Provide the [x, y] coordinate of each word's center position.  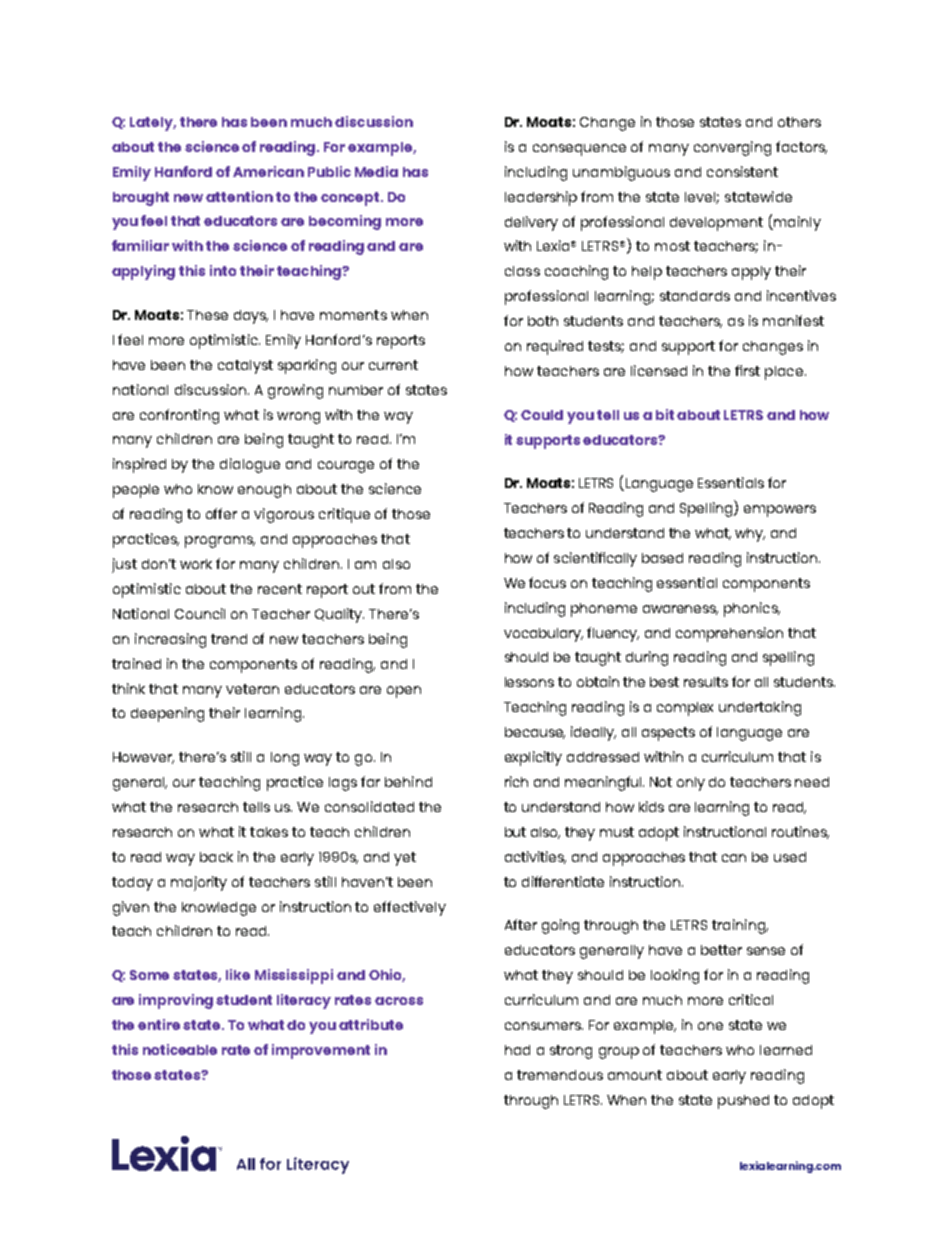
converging [732, 148]
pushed [743, 1102]
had [517, 1050]
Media [376, 171]
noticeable [180, 1049]
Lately [153, 124]
